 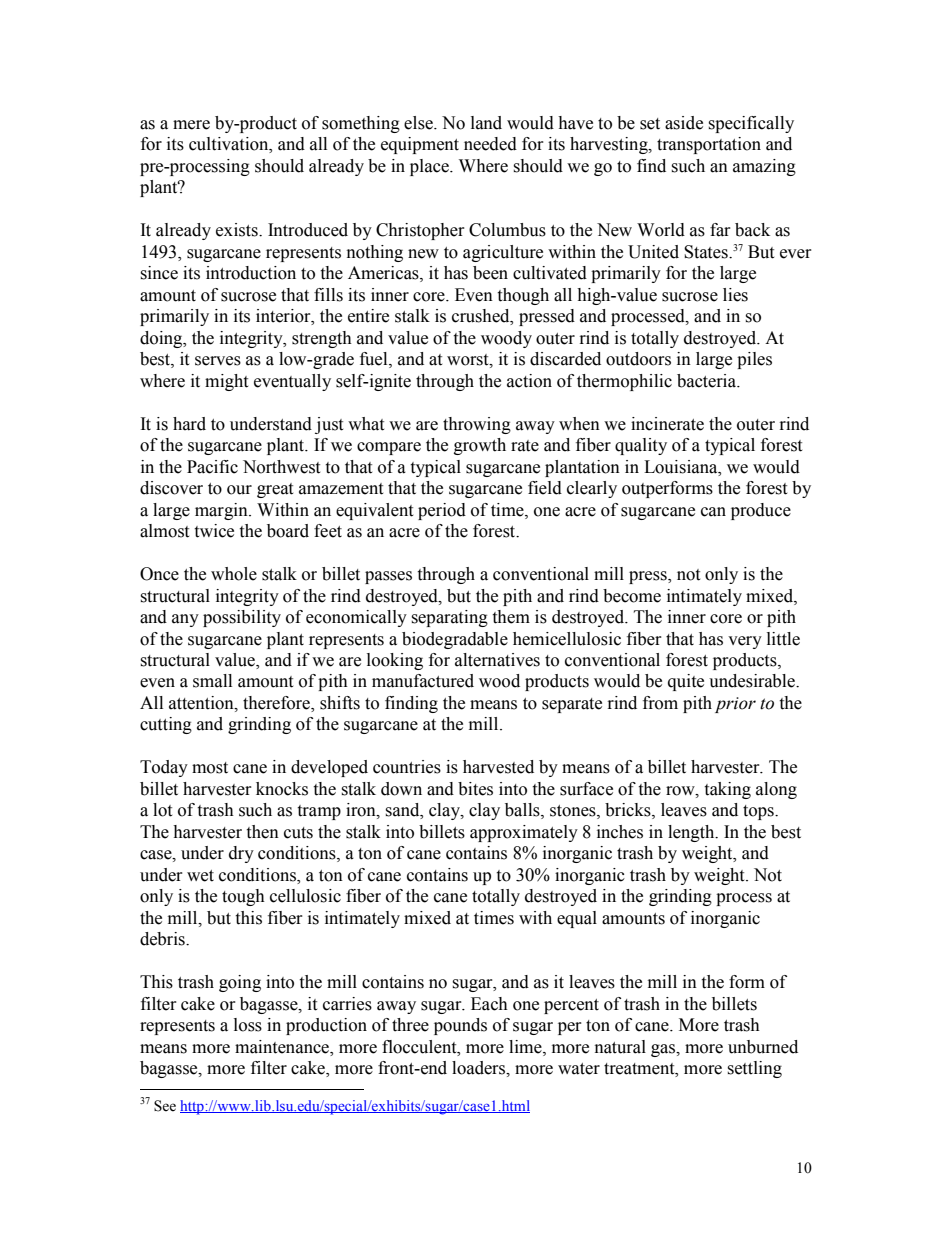 What do you see at coordinates (490, 144) in the image?
I see `needed` at bounding box center [490, 144].
